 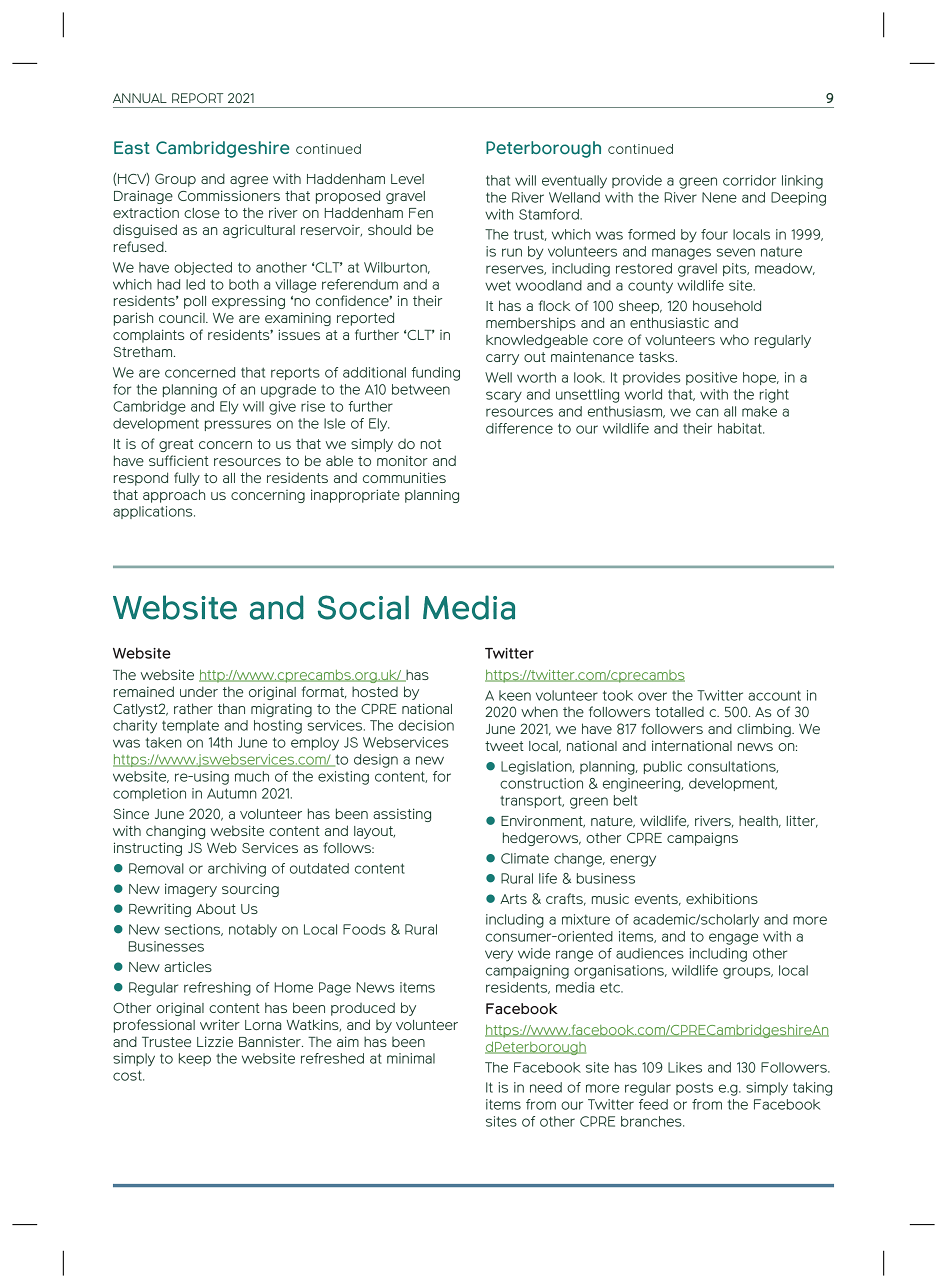 What do you see at coordinates (407, 179) in the page?
I see `Level` at bounding box center [407, 179].
